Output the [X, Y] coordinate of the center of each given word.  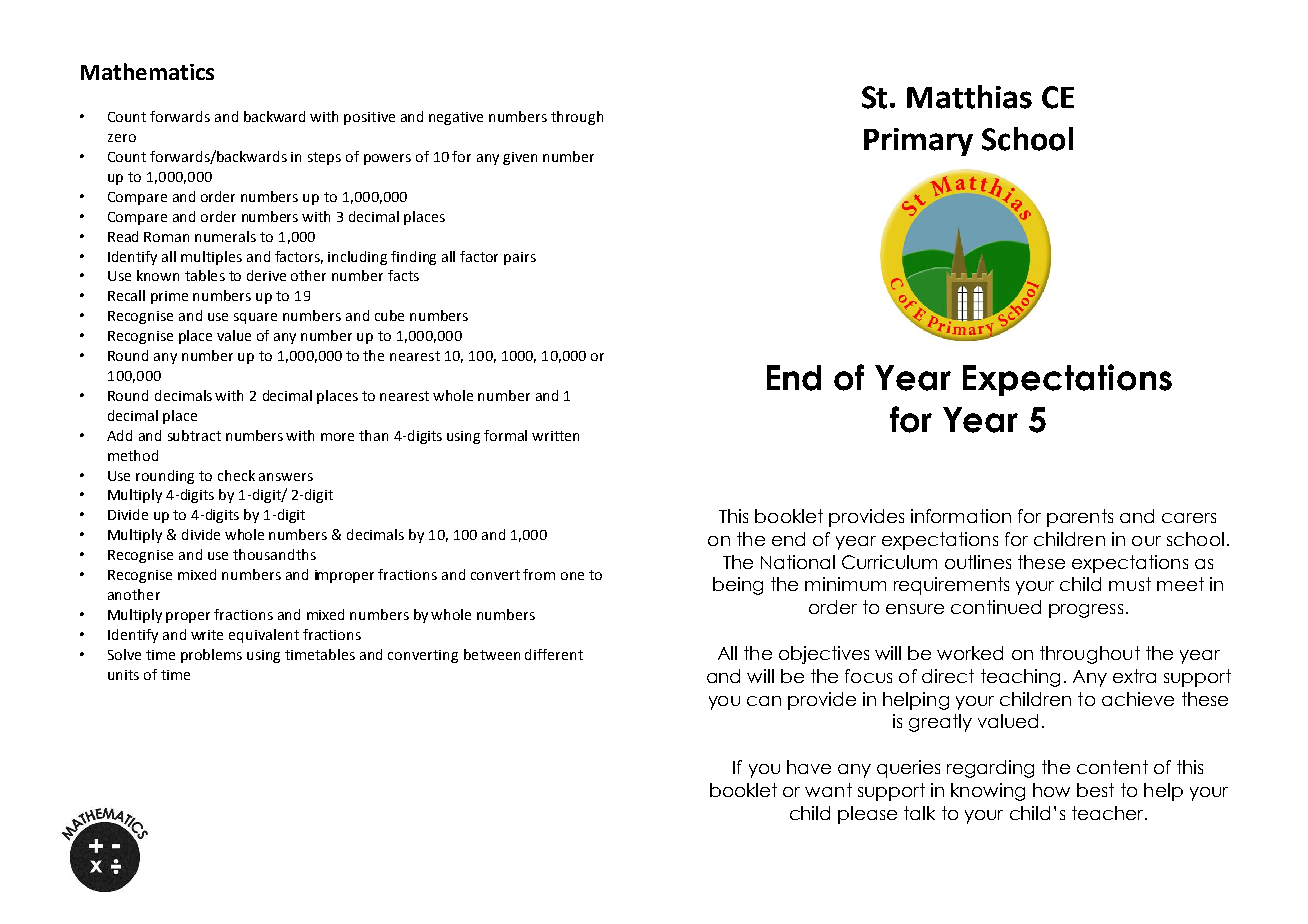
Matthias [969, 97]
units [123, 675]
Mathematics [147, 71]
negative [456, 118]
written [555, 436]
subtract [194, 435]
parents [1080, 518]
